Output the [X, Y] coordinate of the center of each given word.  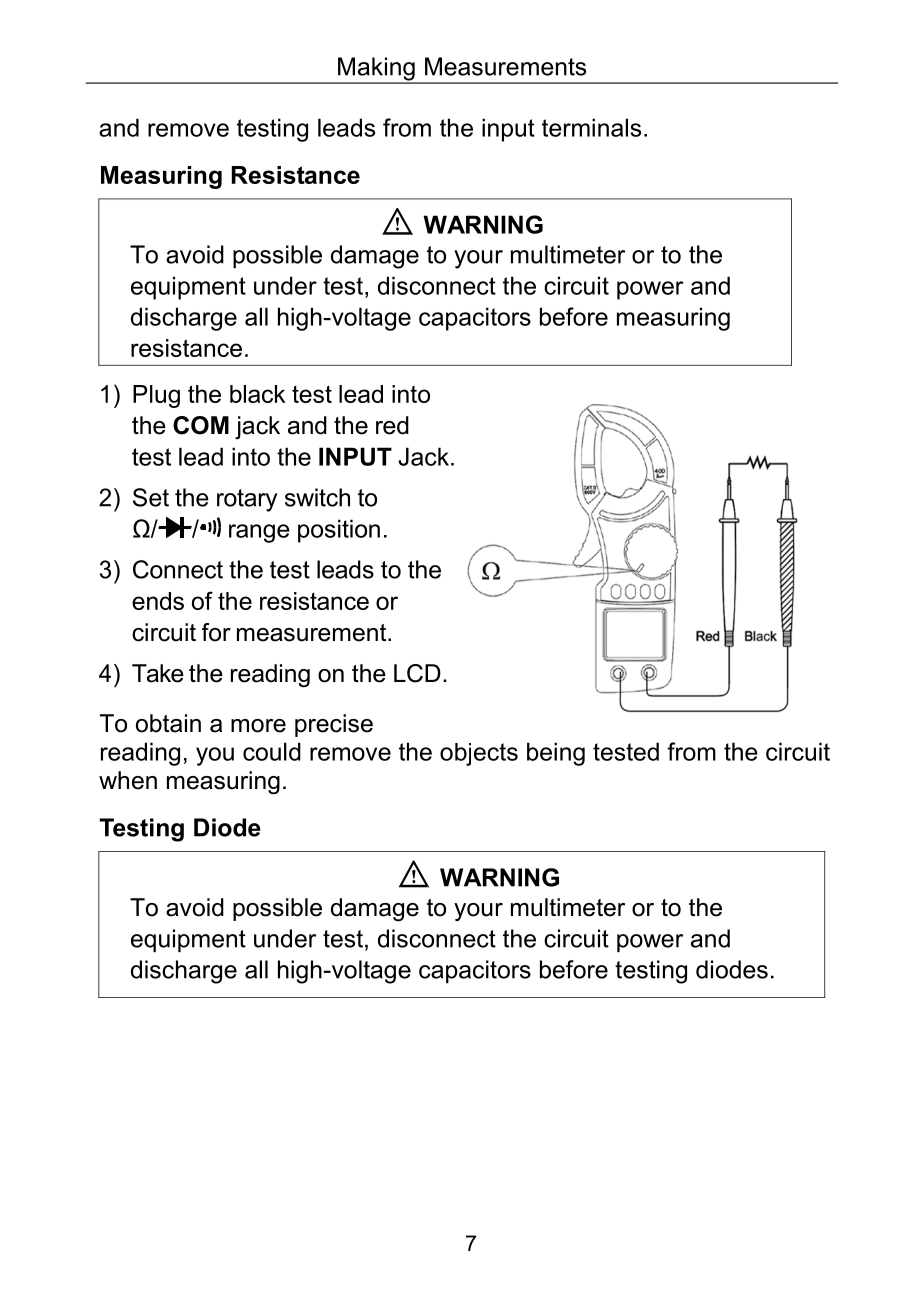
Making [376, 70]
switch [317, 497]
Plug [156, 396]
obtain [168, 723]
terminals [591, 127]
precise [334, 725]
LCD [417, 673]
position [339, 531]
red [392, 425]
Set [151, 497]
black [258, 394]
